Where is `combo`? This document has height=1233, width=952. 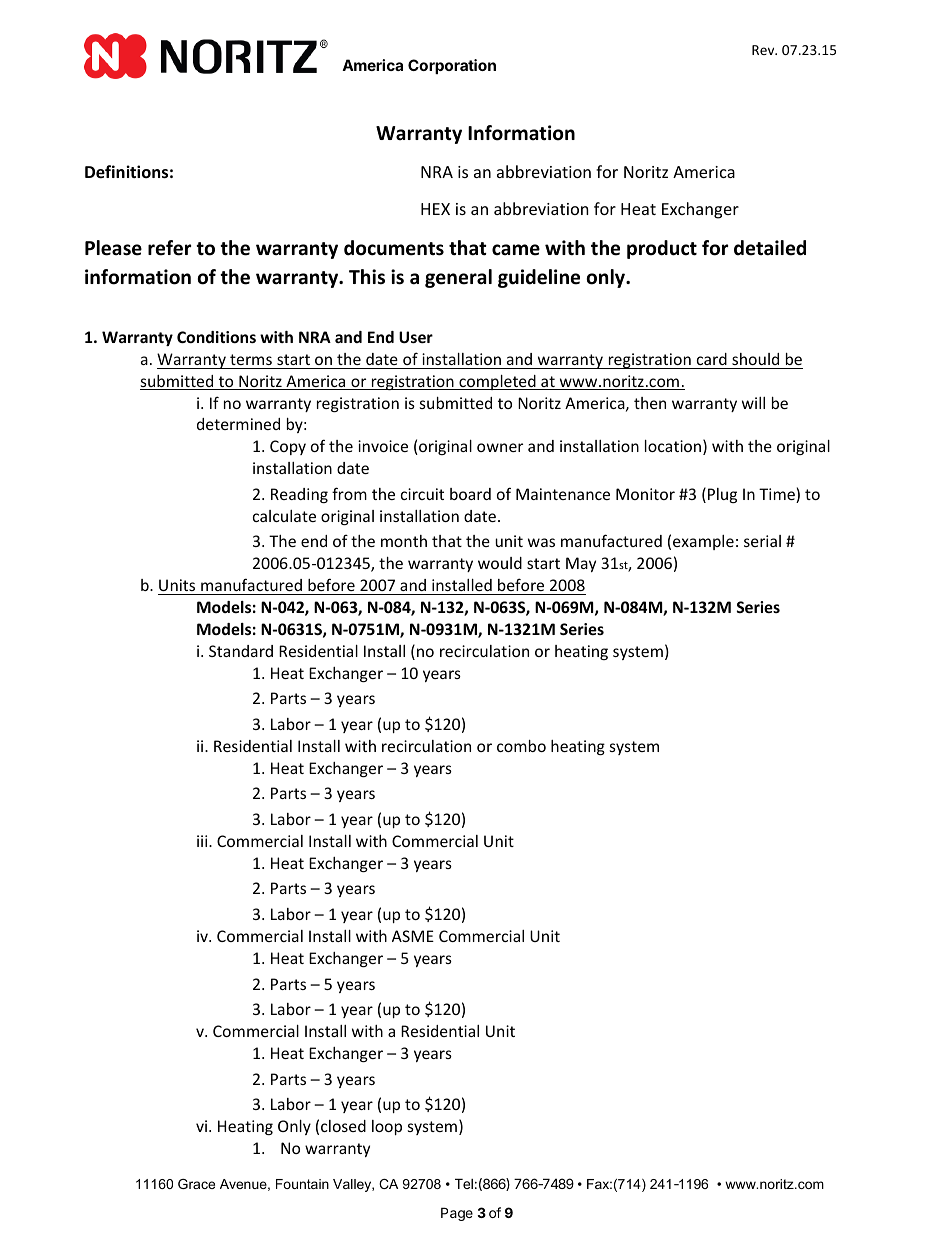
combo is located at coordinates (521, 746).
